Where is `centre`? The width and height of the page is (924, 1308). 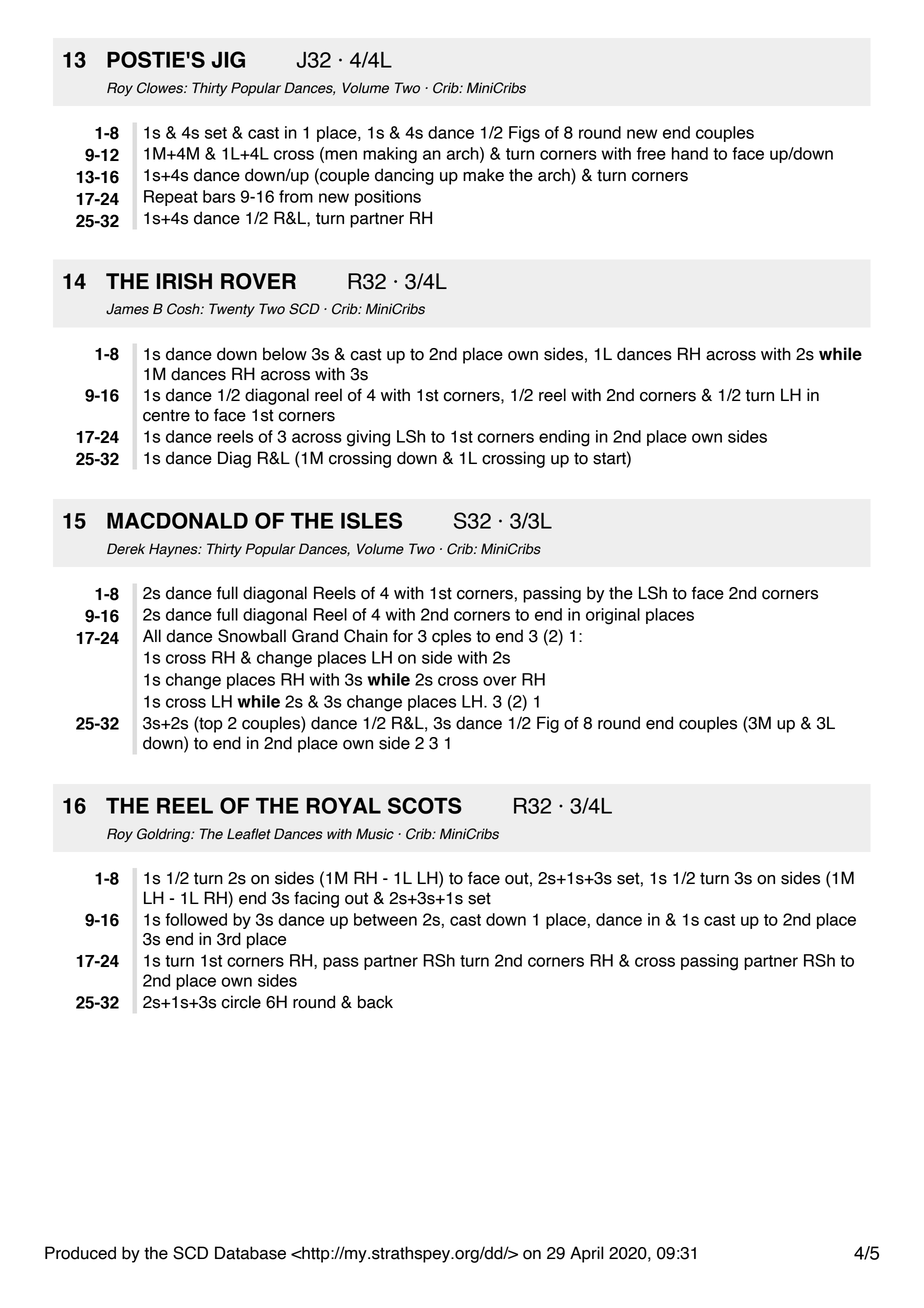
centre is located at coordinates (166, 415).
